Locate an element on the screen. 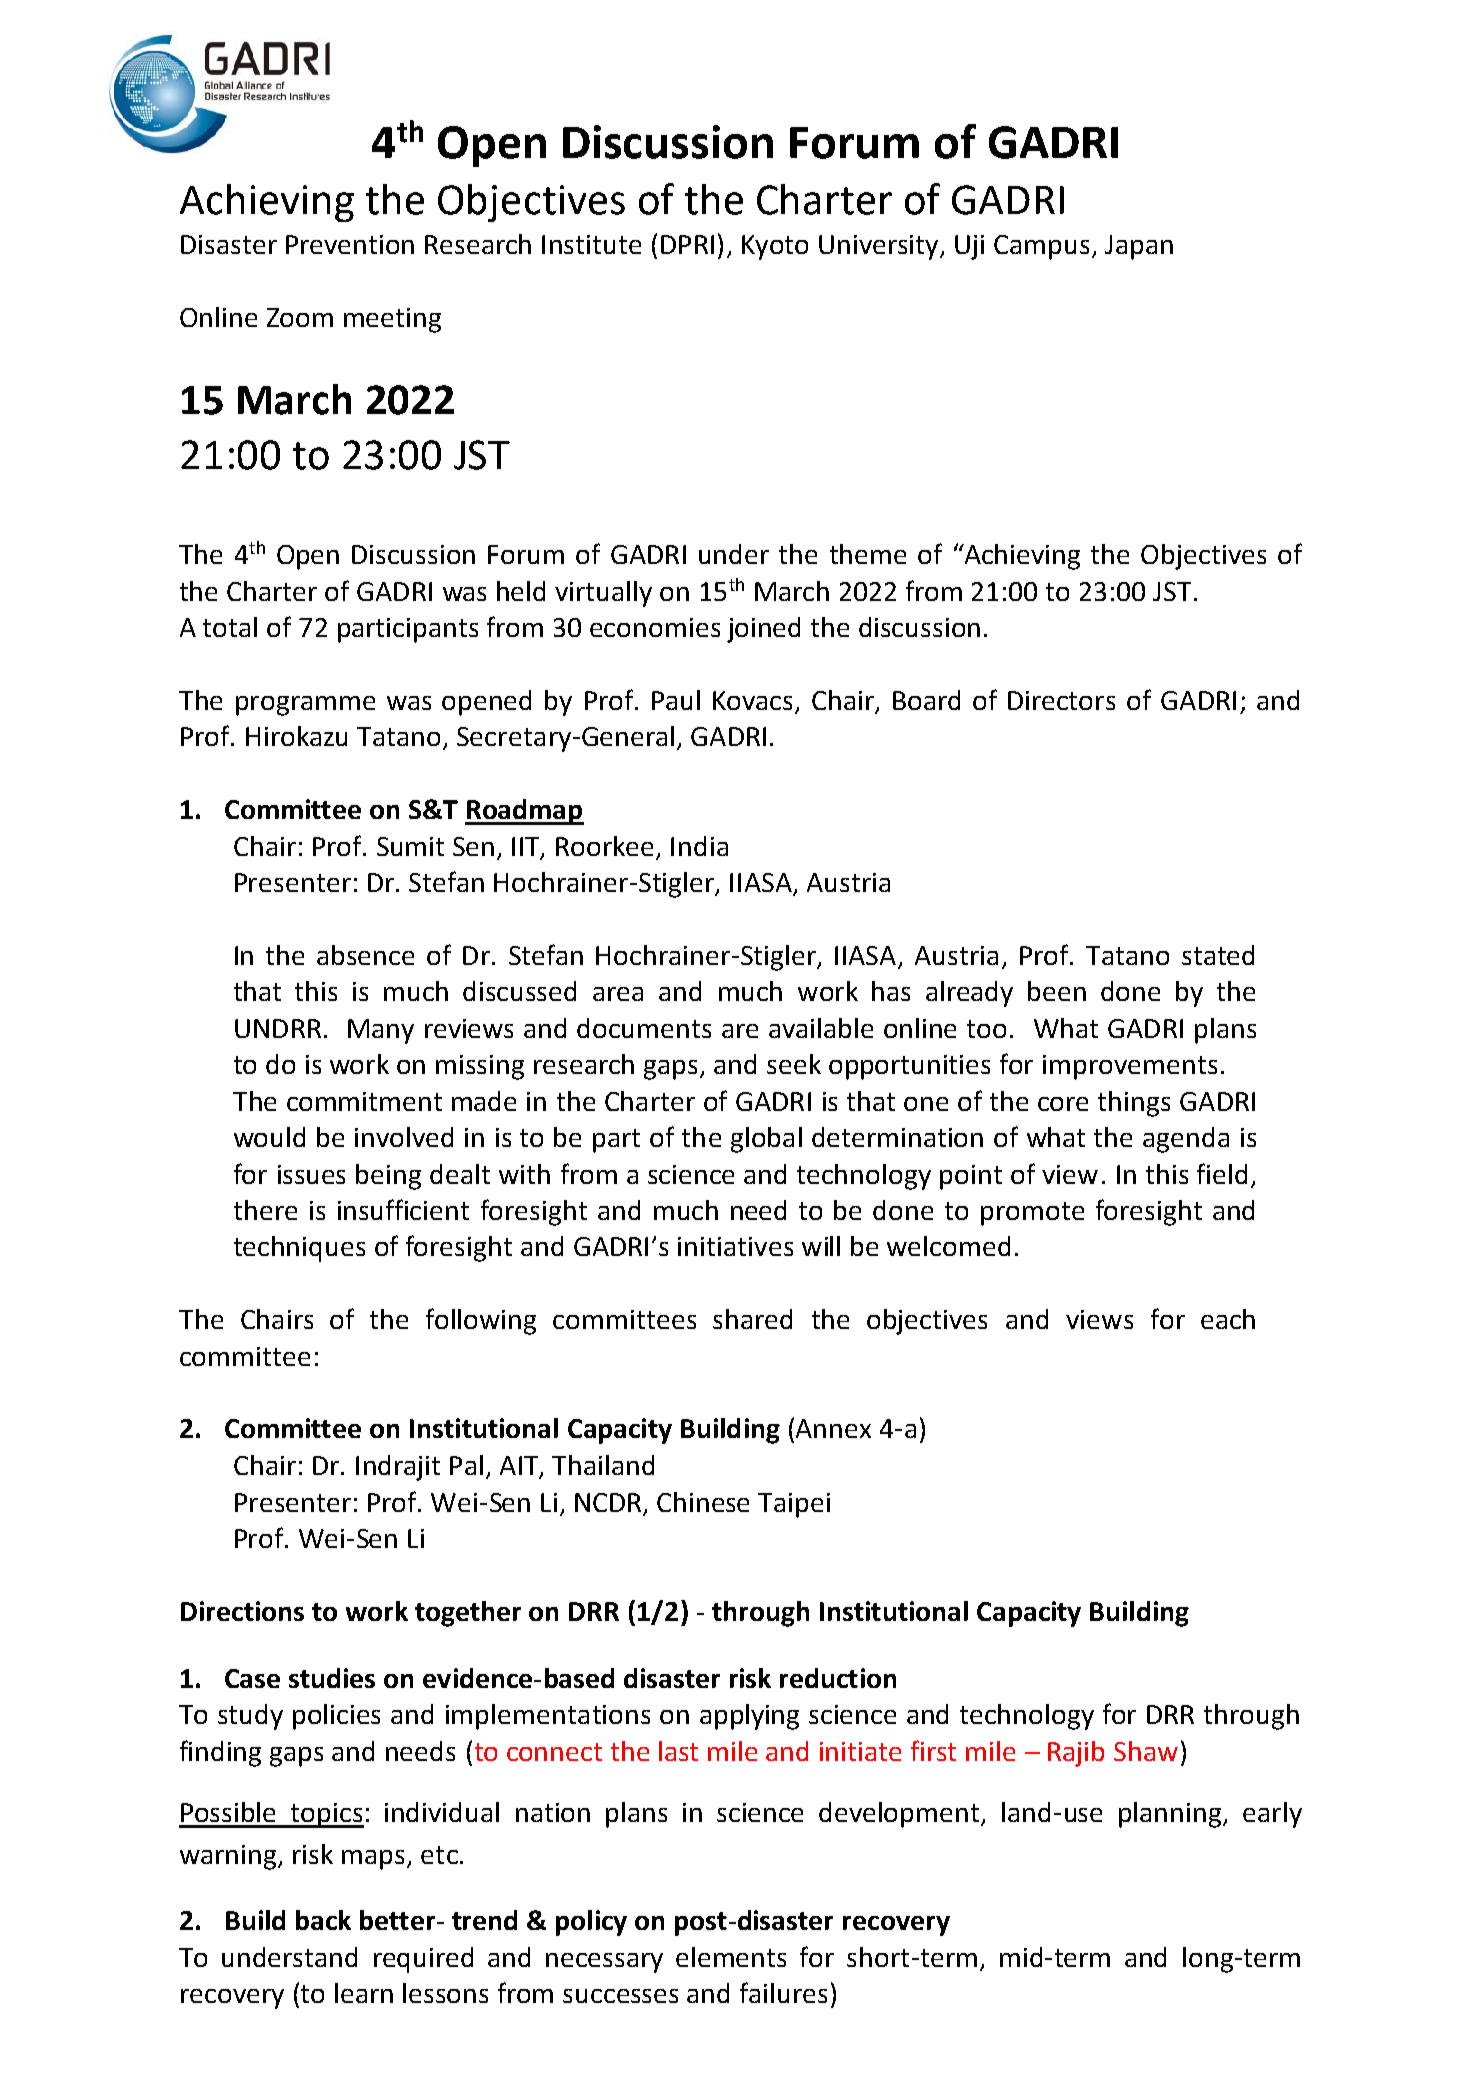 This screenshot has height=2094, width=1481. back is located at coordinates (323, 1920).
